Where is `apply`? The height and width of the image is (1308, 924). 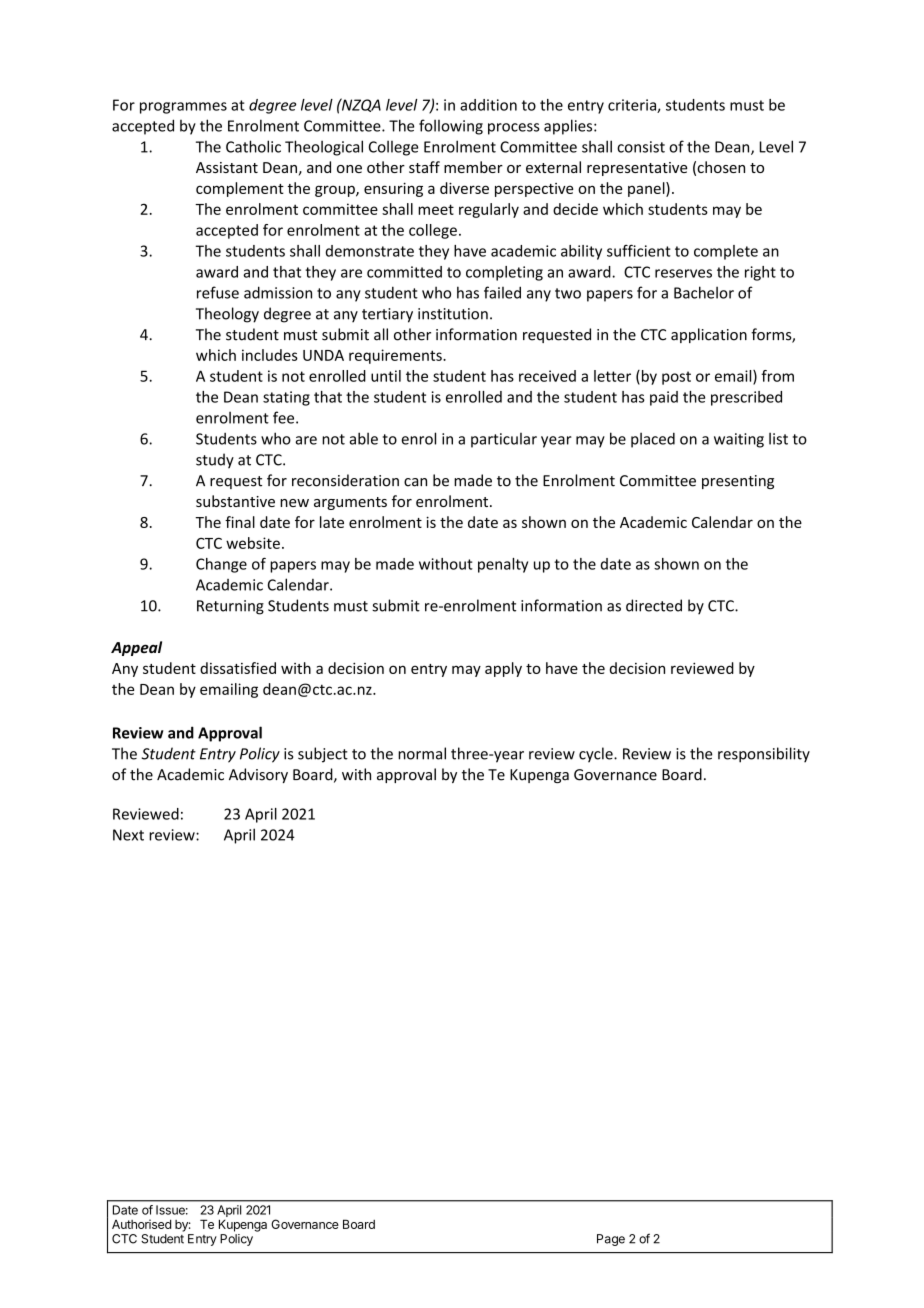 apply is located at coordinates (503, 669).
